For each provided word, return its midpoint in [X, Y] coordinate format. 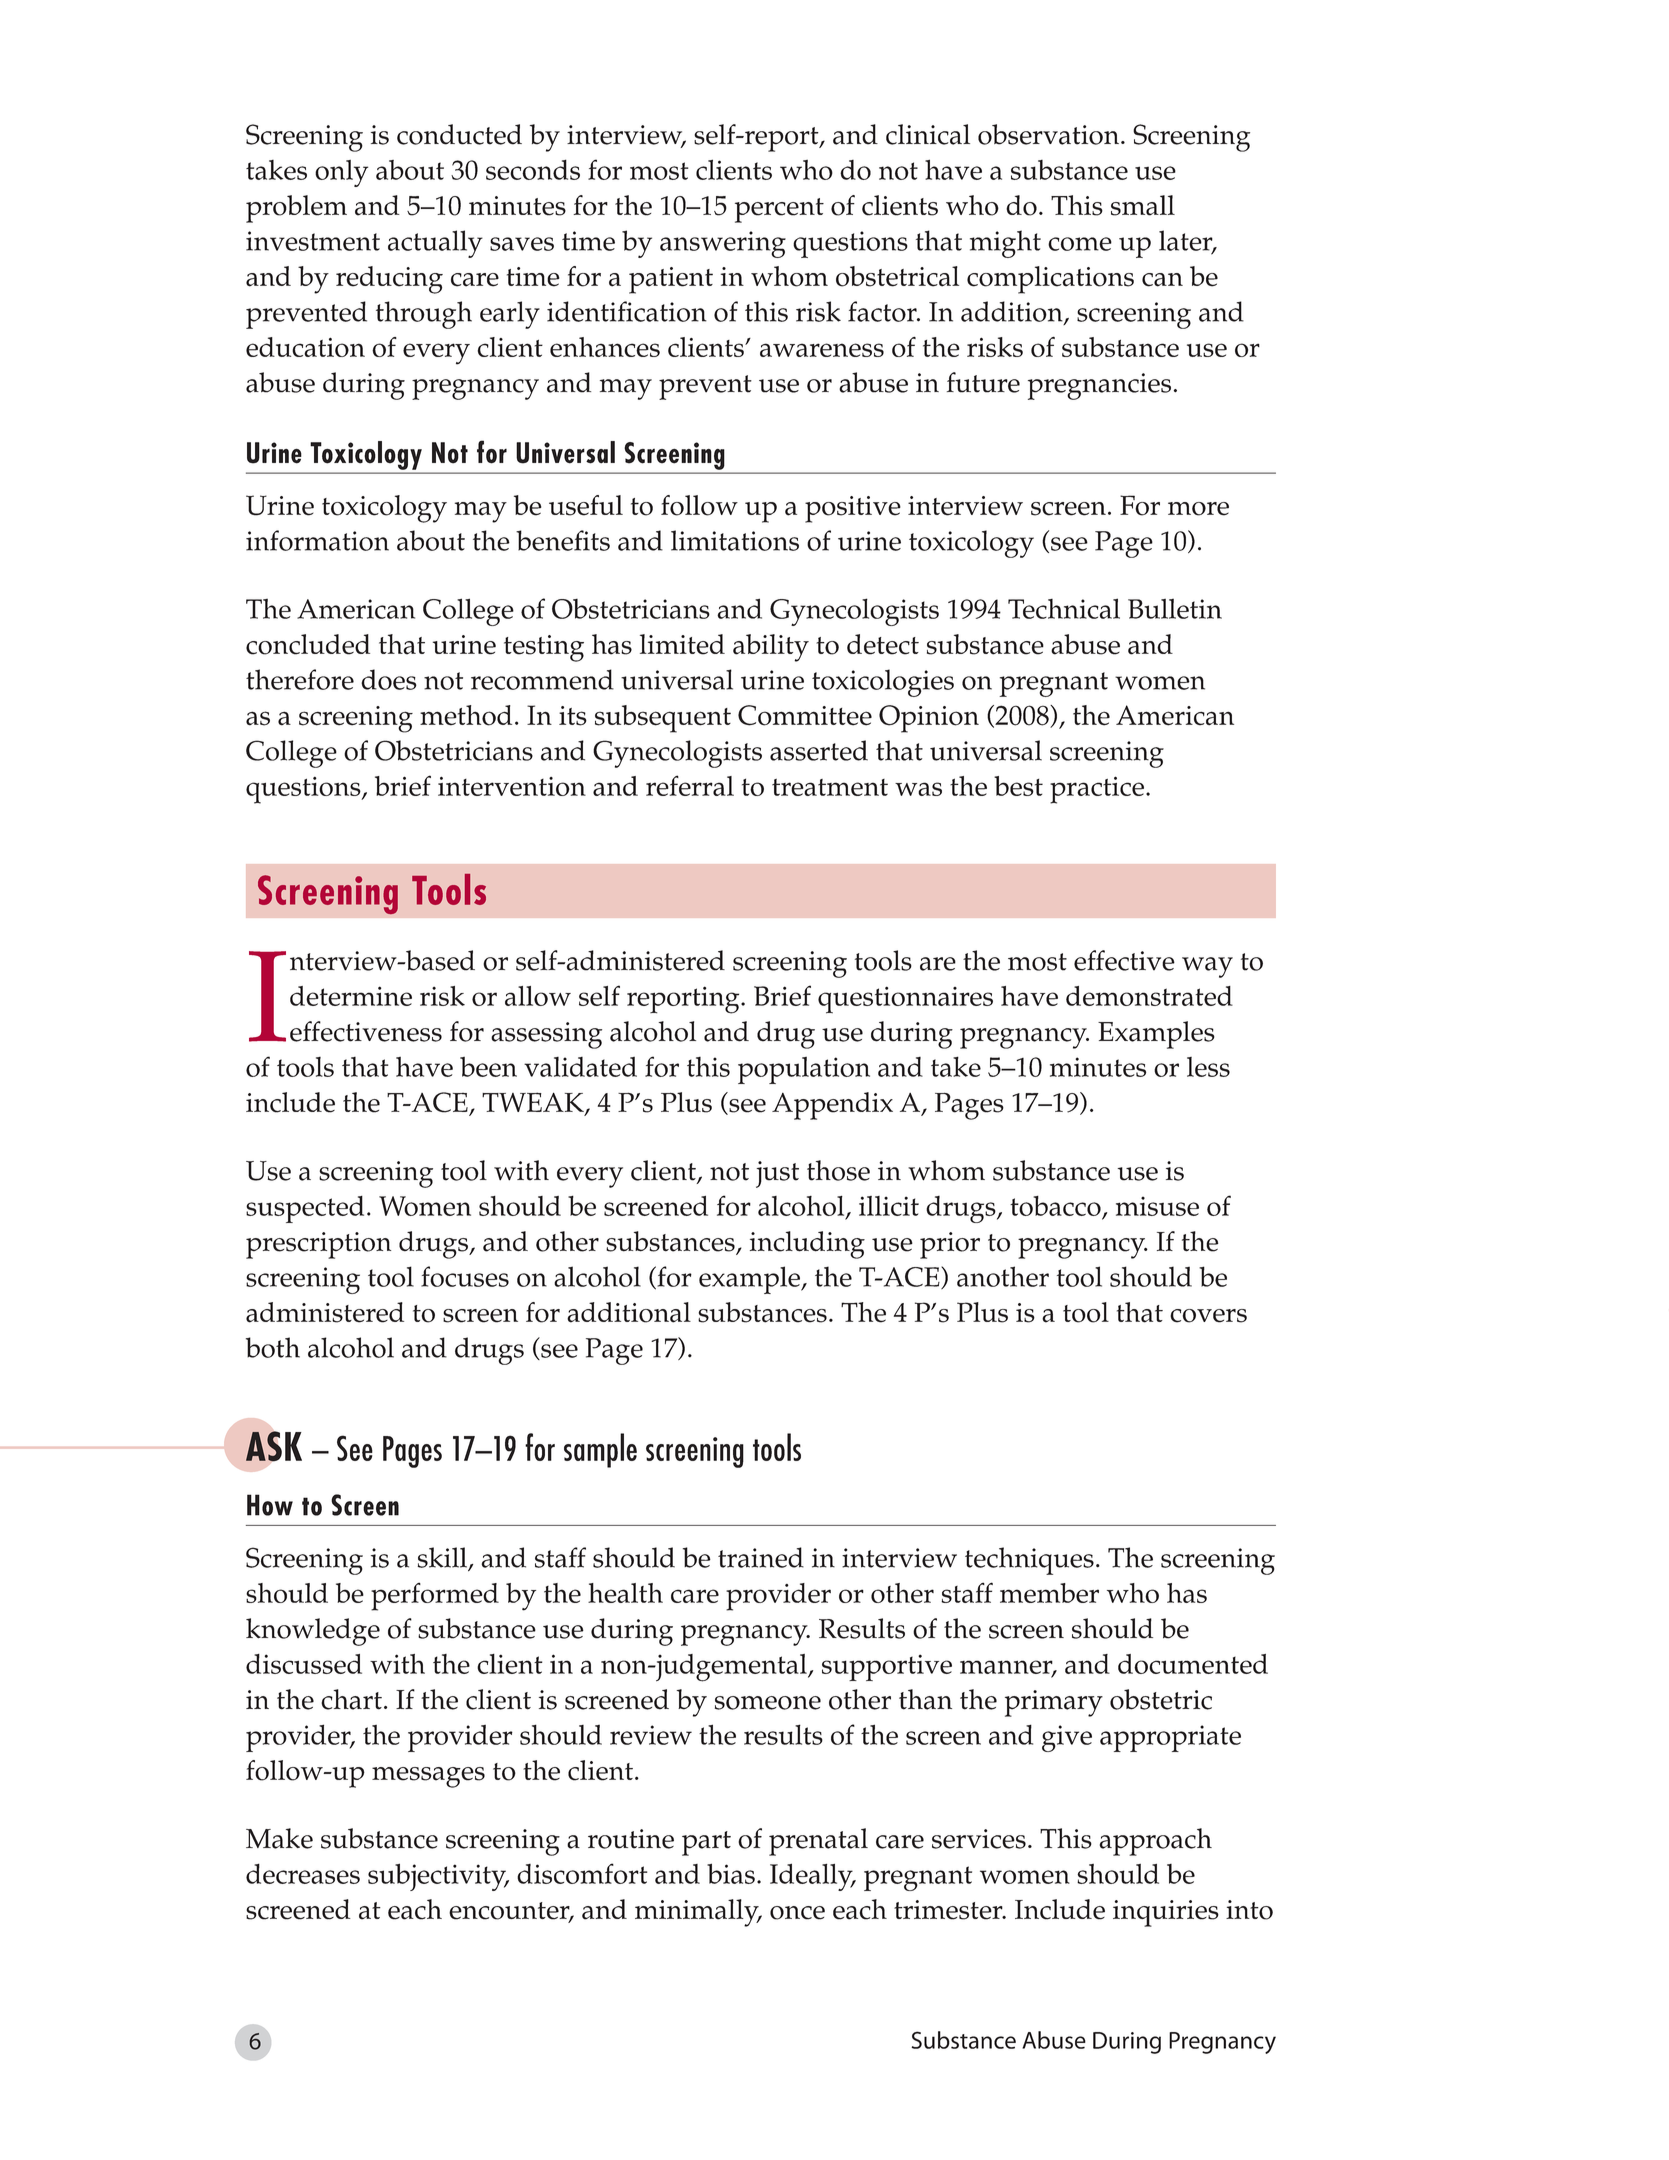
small [1143, 205]
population [804, 1070]
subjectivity [438, 1877]
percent [779, 210]
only [341, 173]
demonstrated [1149, 996]
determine [351, 996]
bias [731, 1873]
